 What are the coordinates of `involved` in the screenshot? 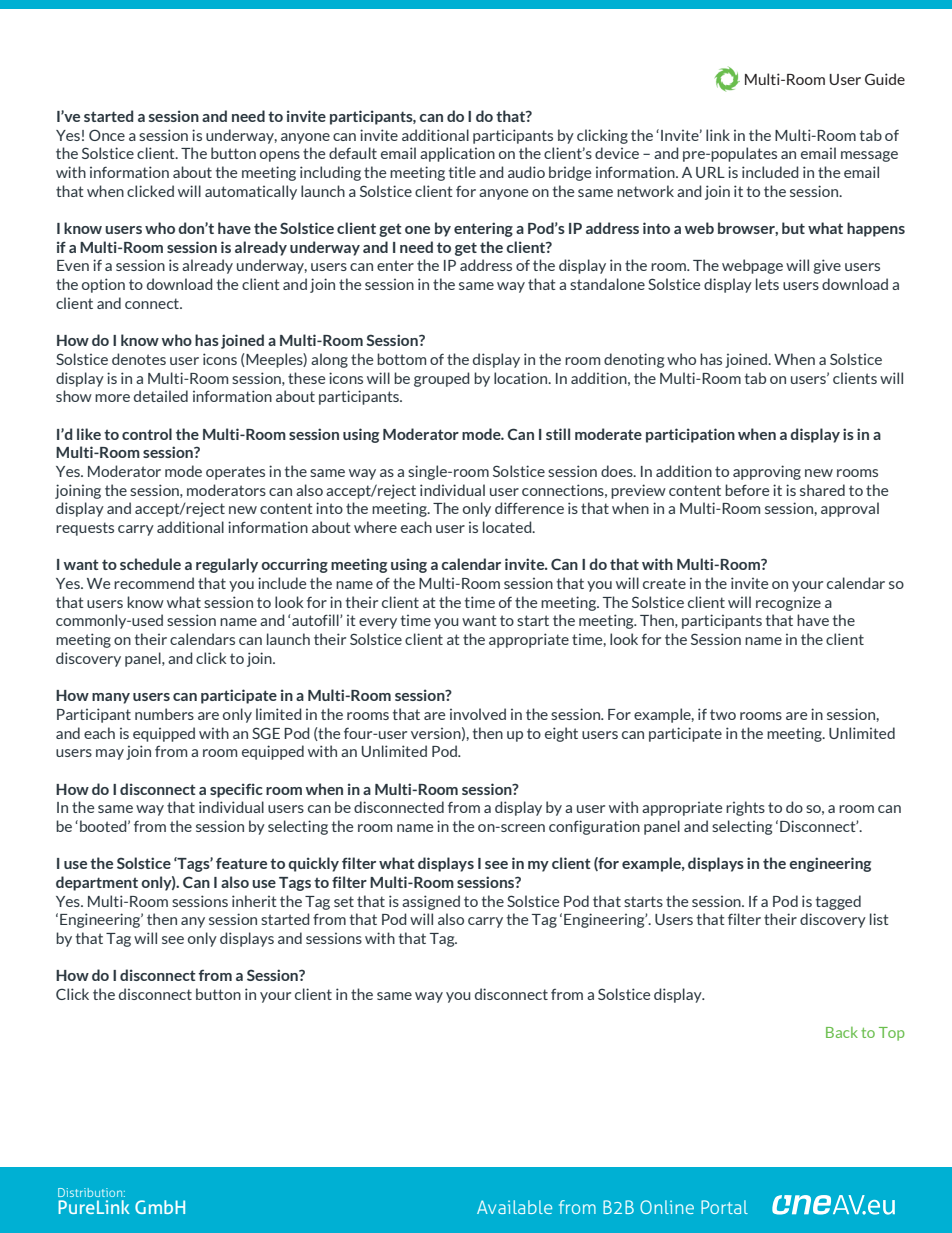 It's located at (478, 714).
